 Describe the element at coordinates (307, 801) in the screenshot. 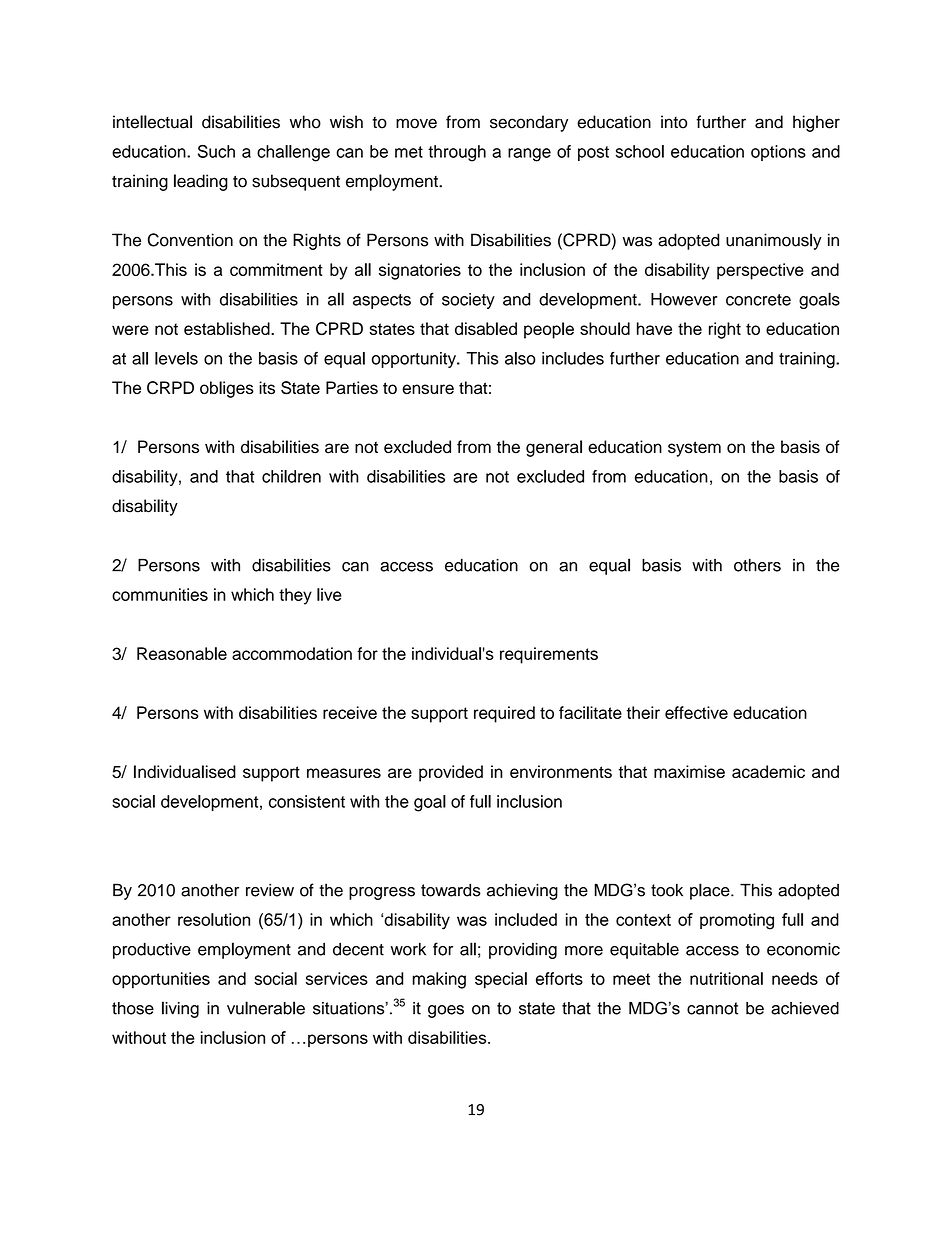

I see `consistent` at that location.
